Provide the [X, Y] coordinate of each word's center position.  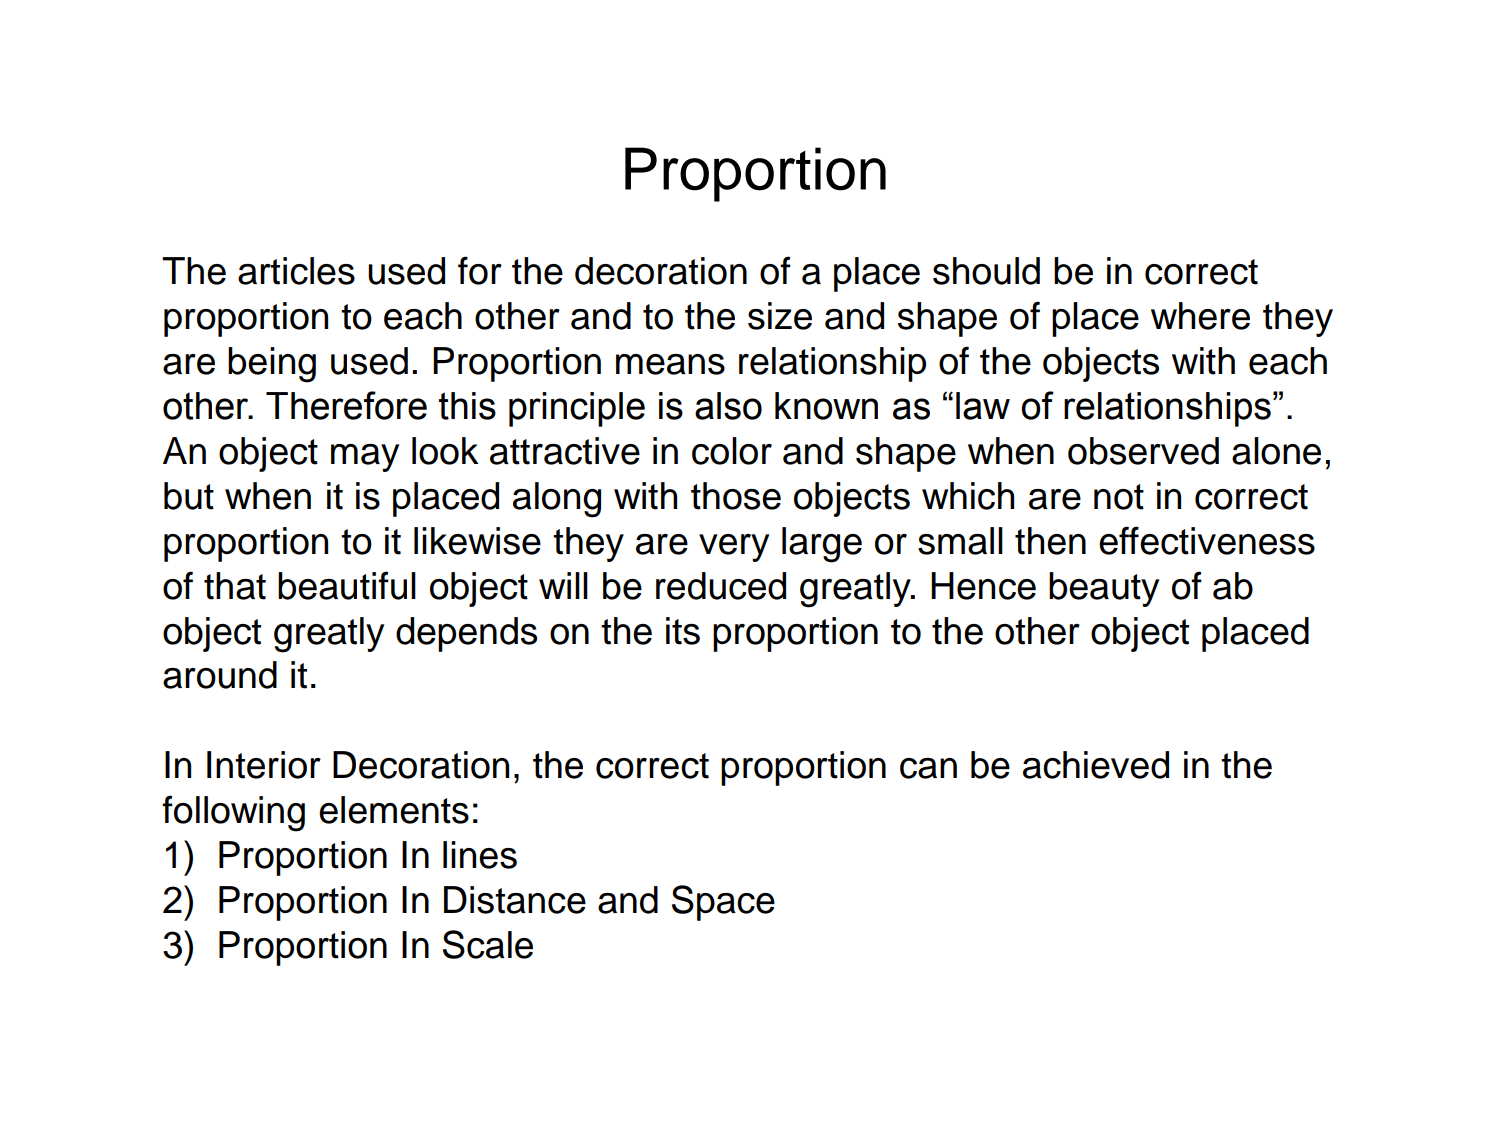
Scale [488, 944]
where [1200, 316]
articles [296, 271]
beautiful [347, 585]
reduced [721, 586]
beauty [1104, 589]
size [780, 316]
